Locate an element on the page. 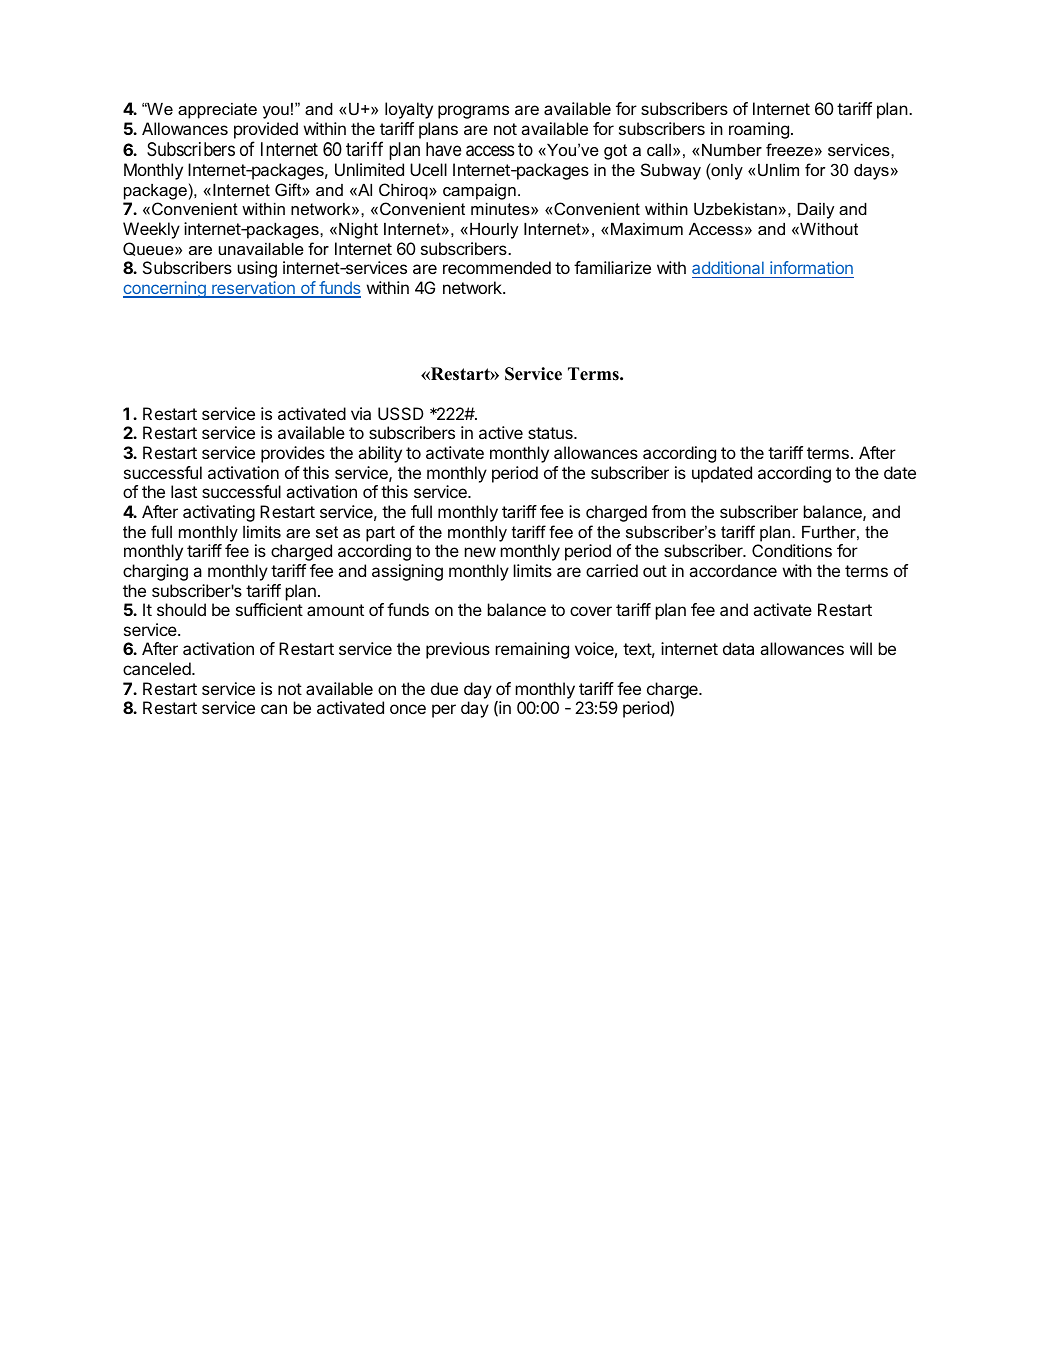 This page has width=1045, height=1353. recommended is located at coordinates (497, 267).
